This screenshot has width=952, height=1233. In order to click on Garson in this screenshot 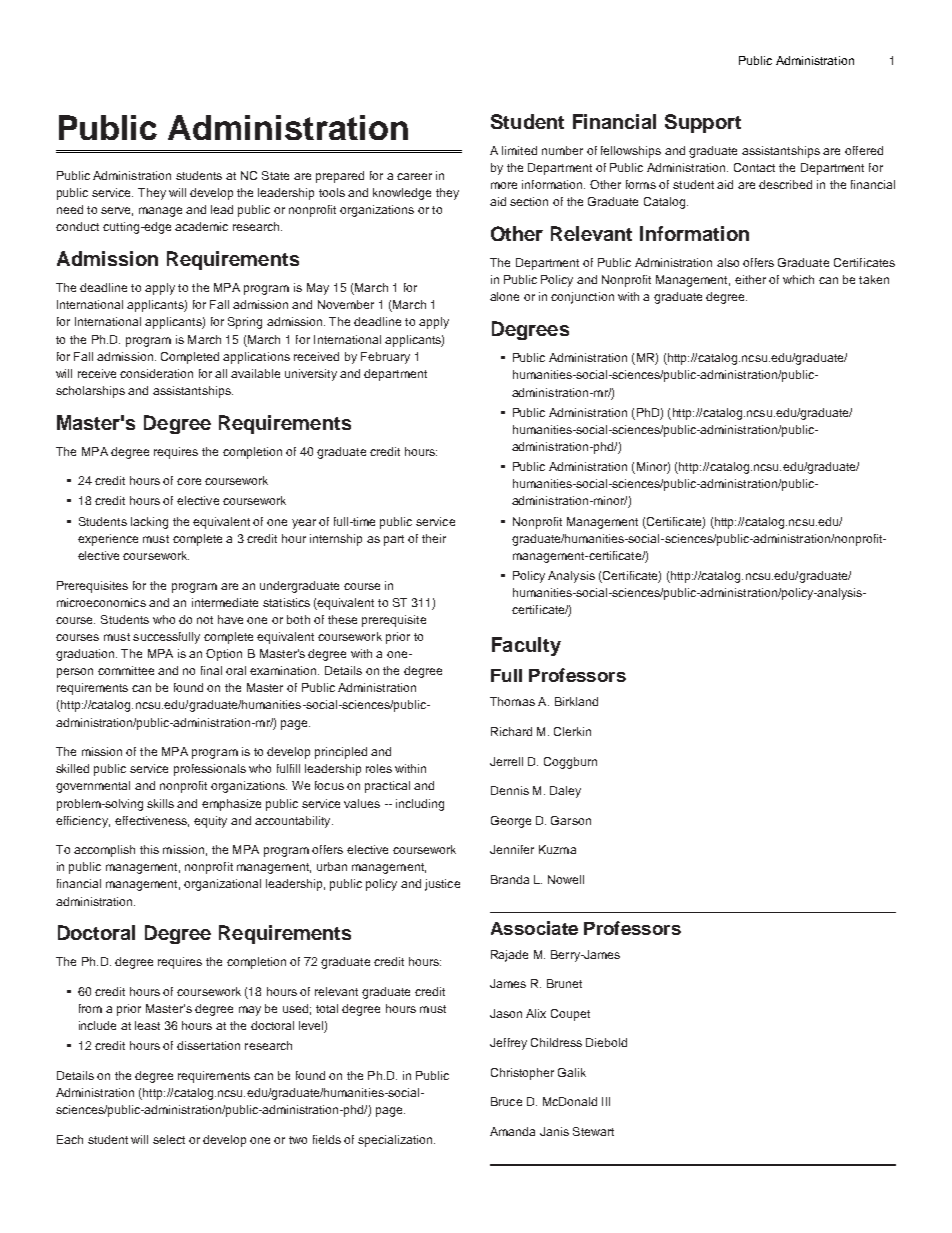, I will do `click(571, 820)`.
